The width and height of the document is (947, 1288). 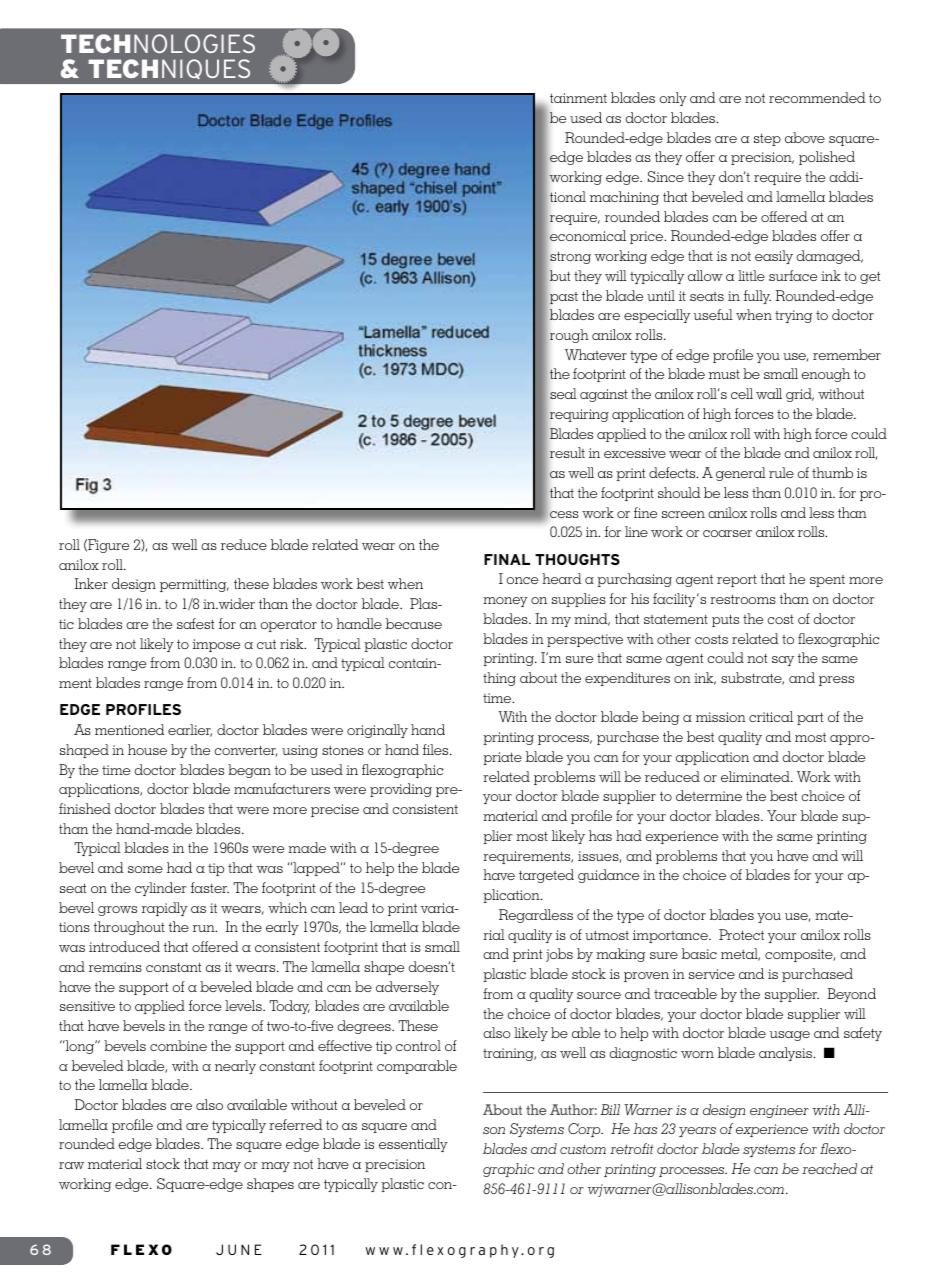 I want to click on only, so click(x=673, y=99).
